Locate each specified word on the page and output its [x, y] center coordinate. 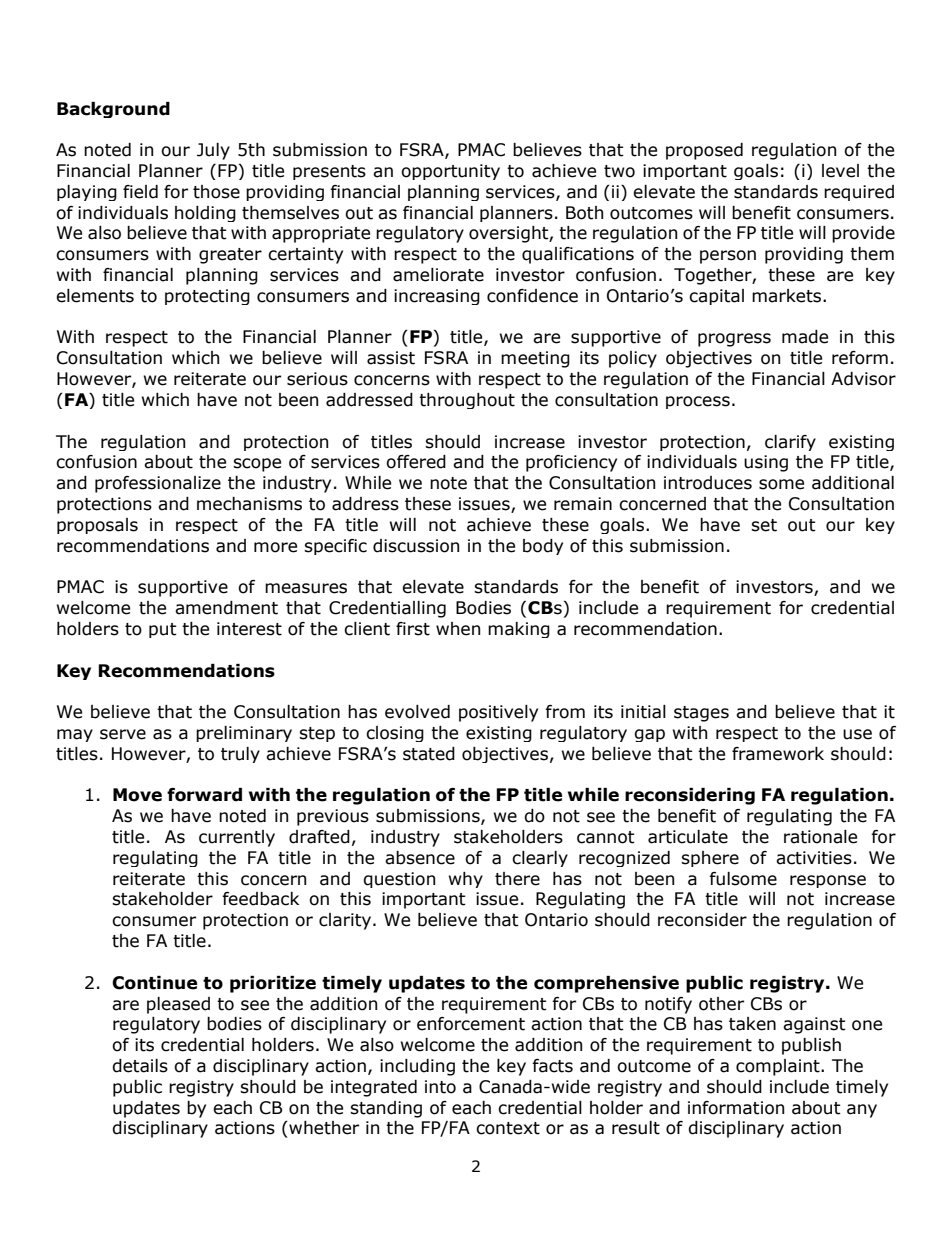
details [140, 1066]
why [466, 880]
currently [237, 838]
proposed [704, 151]
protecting [207, 297]
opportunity [450, 172]
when [458, 629]
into [440, 1087]
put [163, 630]
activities [814, 858]
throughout [467, 401]
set [764, 525]
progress [734, 340]
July [213, 151]
